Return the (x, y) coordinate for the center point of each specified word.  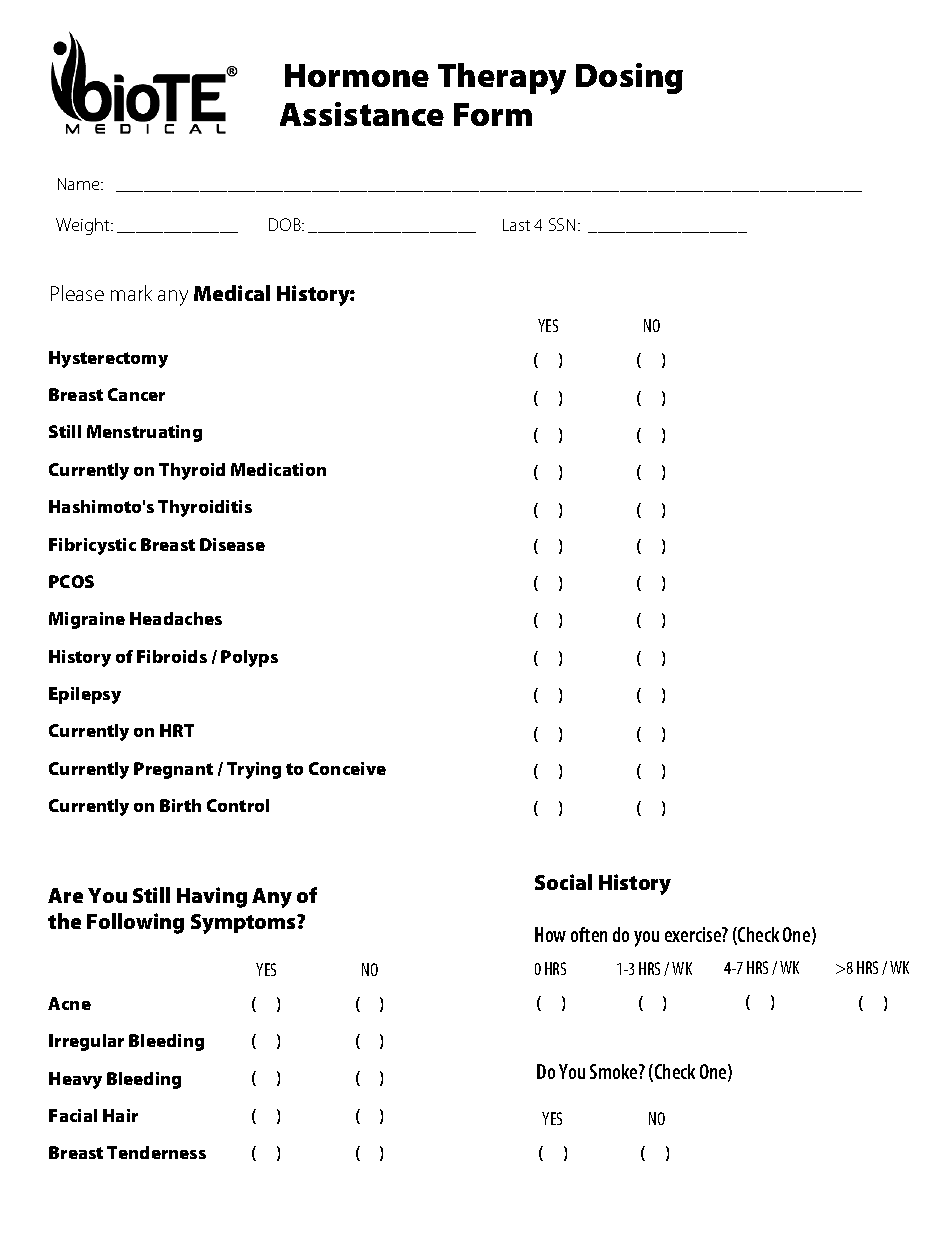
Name (80, 184)
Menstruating (144, 433)
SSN (562, 224)
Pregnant (173, 770)
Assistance (362, 114)
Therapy (502, 79)
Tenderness (156, 1152)
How (550, 934)
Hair (120, 1115)
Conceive (347, 768)
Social (563, 882)
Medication (278, 469)
